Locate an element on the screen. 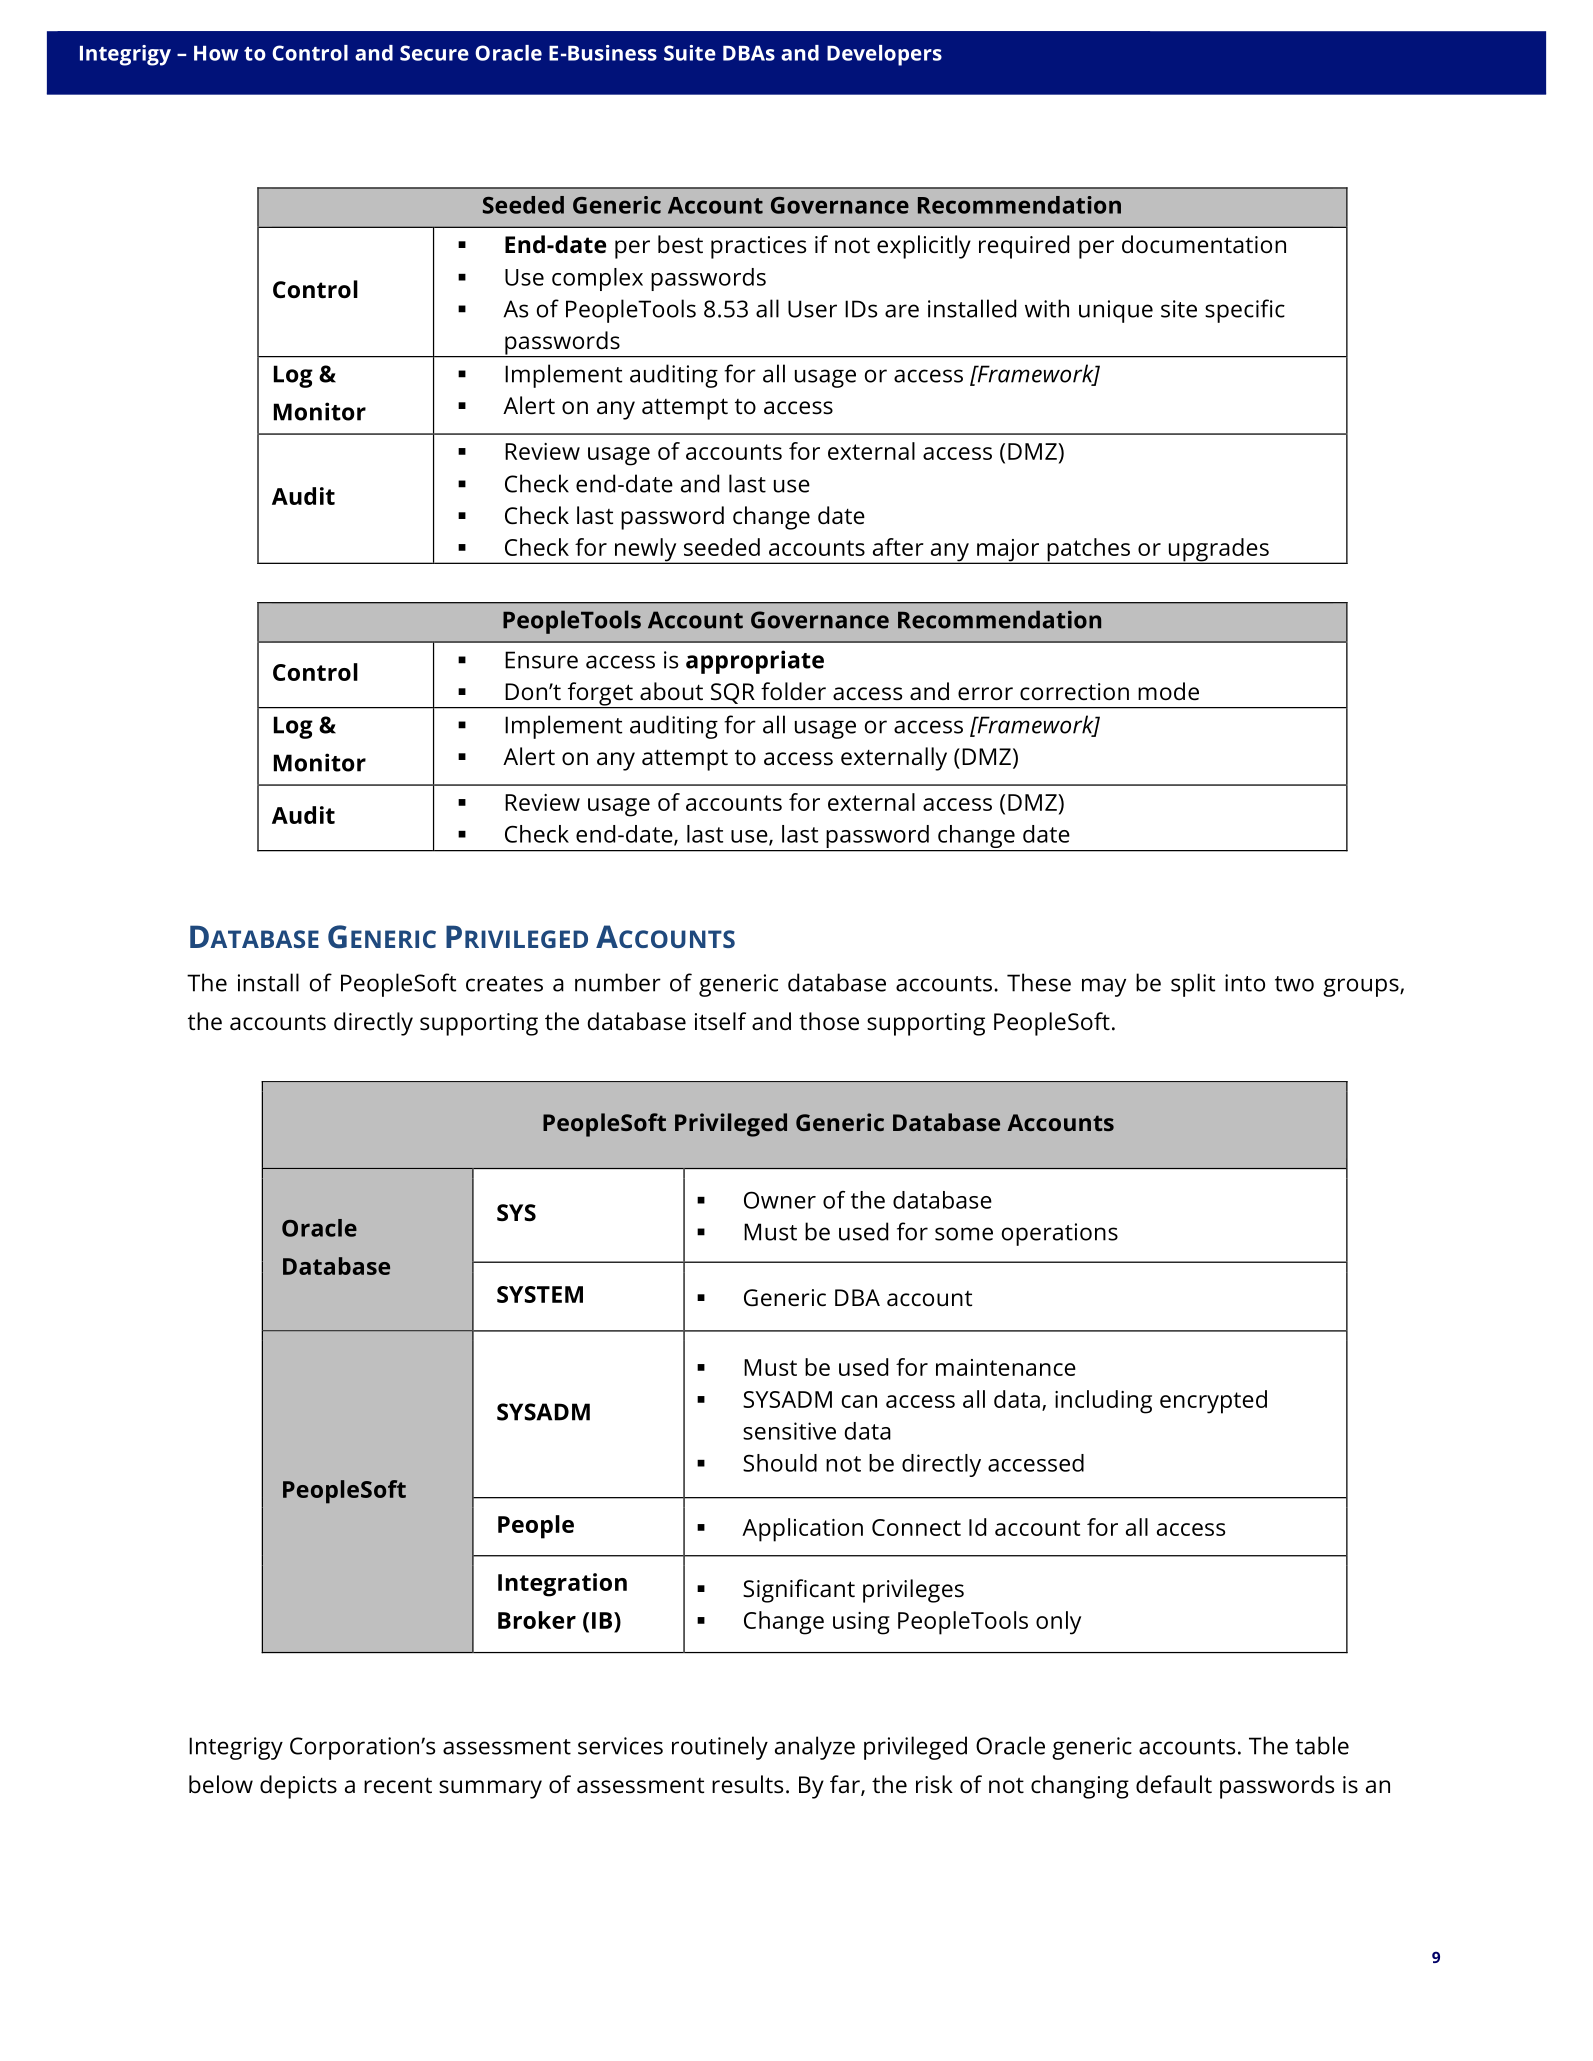  creates is located at coordinates (504, 984).
